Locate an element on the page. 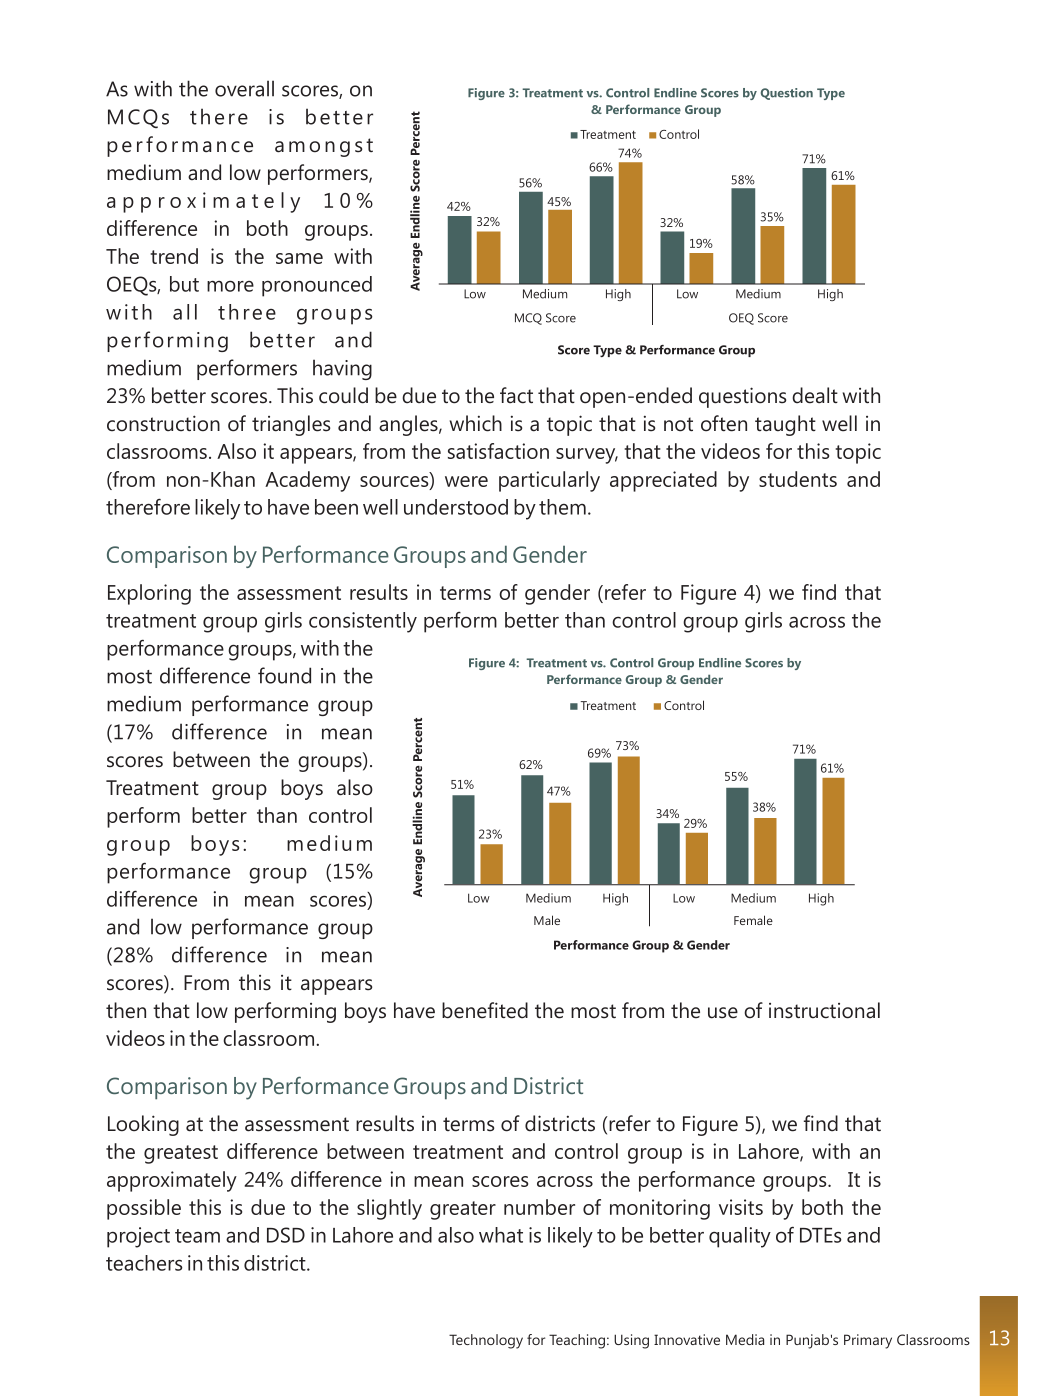 Image resolution: width=1056 pixels, height=1396 pixels. then is located at coordinates (126, 1010).
